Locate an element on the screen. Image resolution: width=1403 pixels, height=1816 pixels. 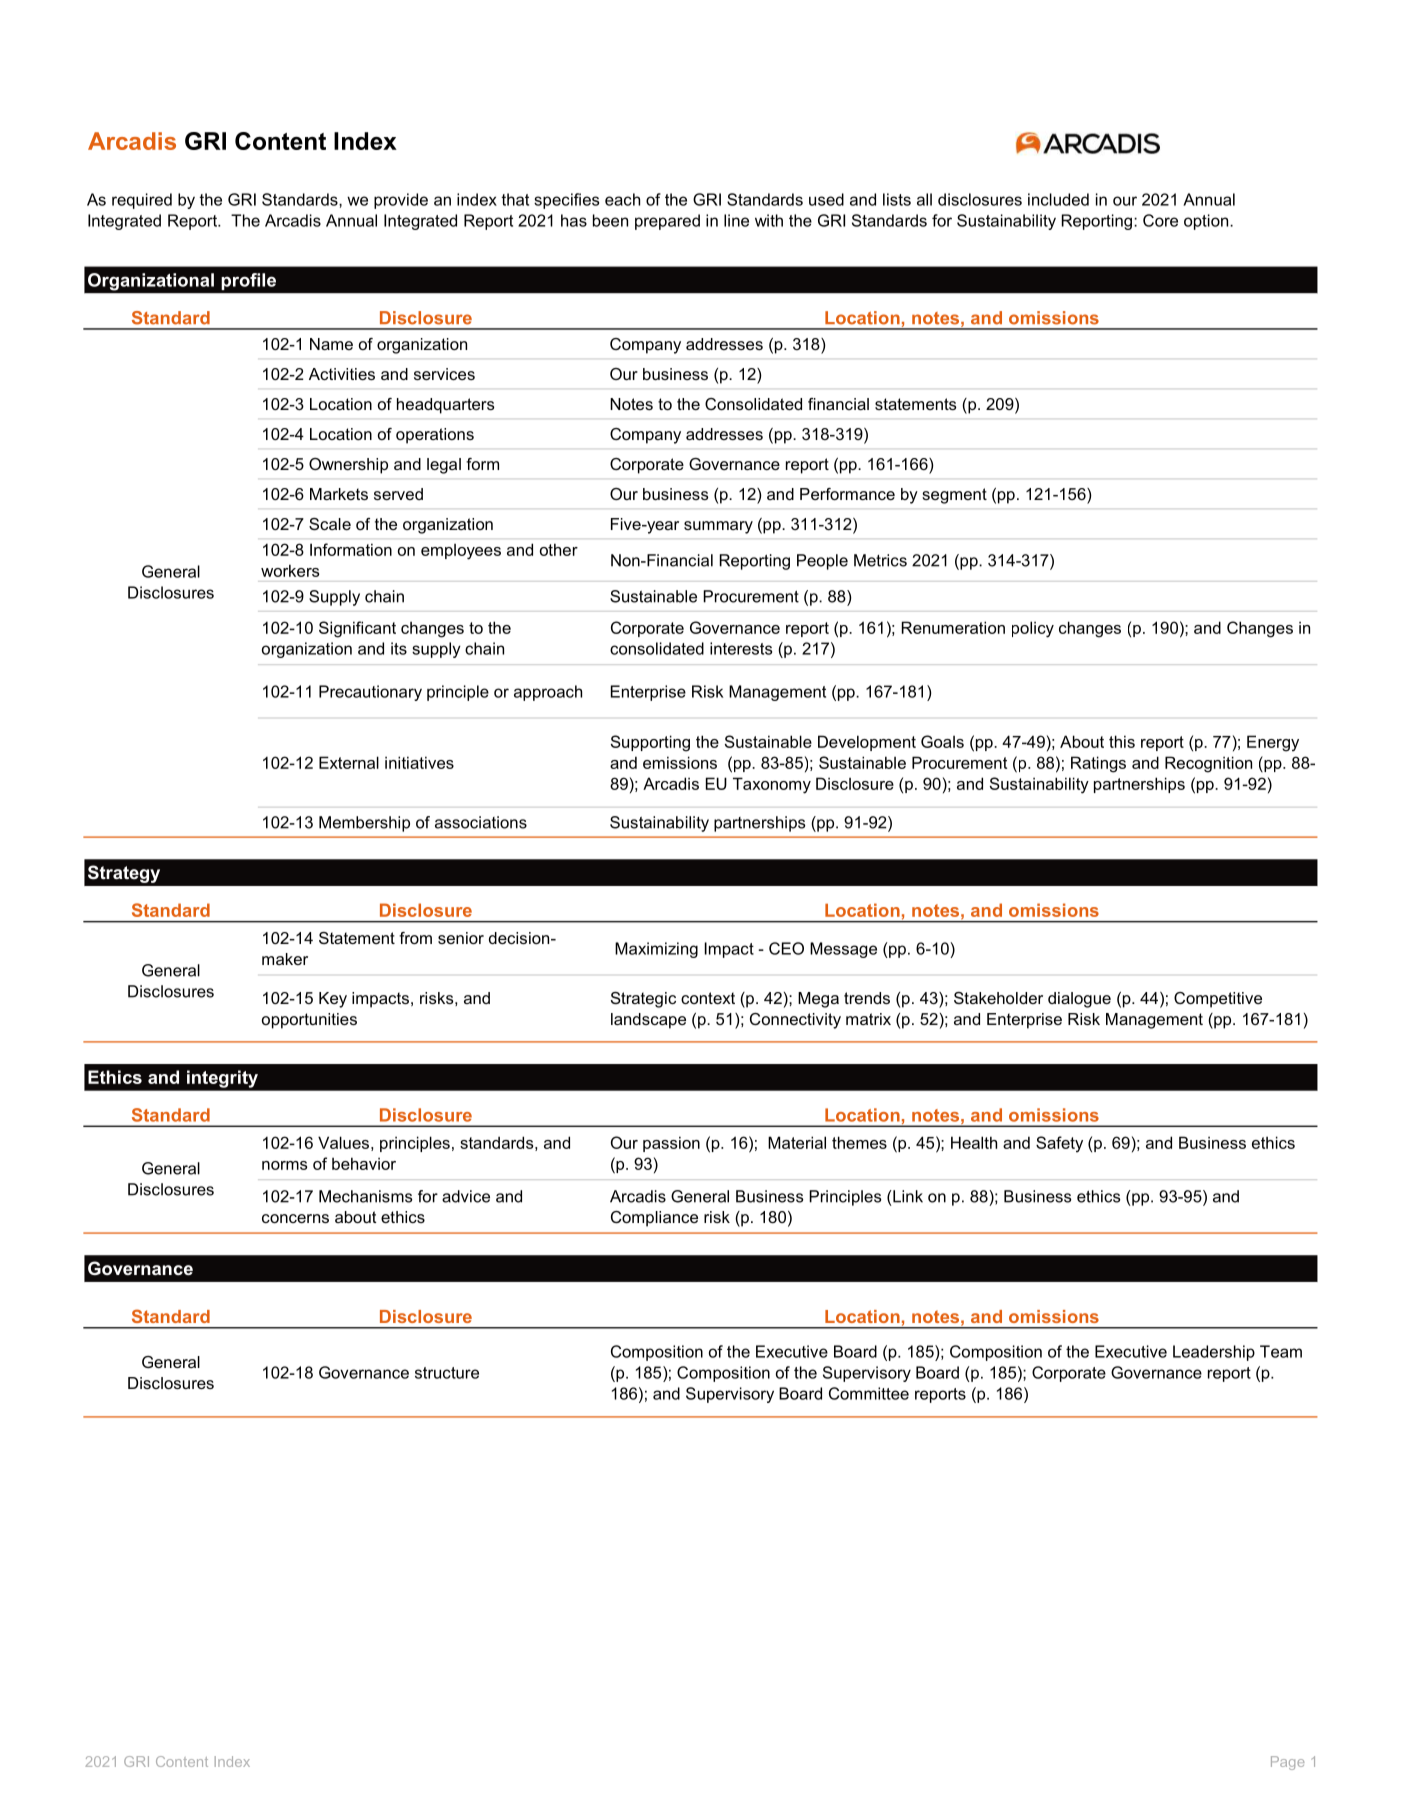
required is located at coordinates (142, 201).
